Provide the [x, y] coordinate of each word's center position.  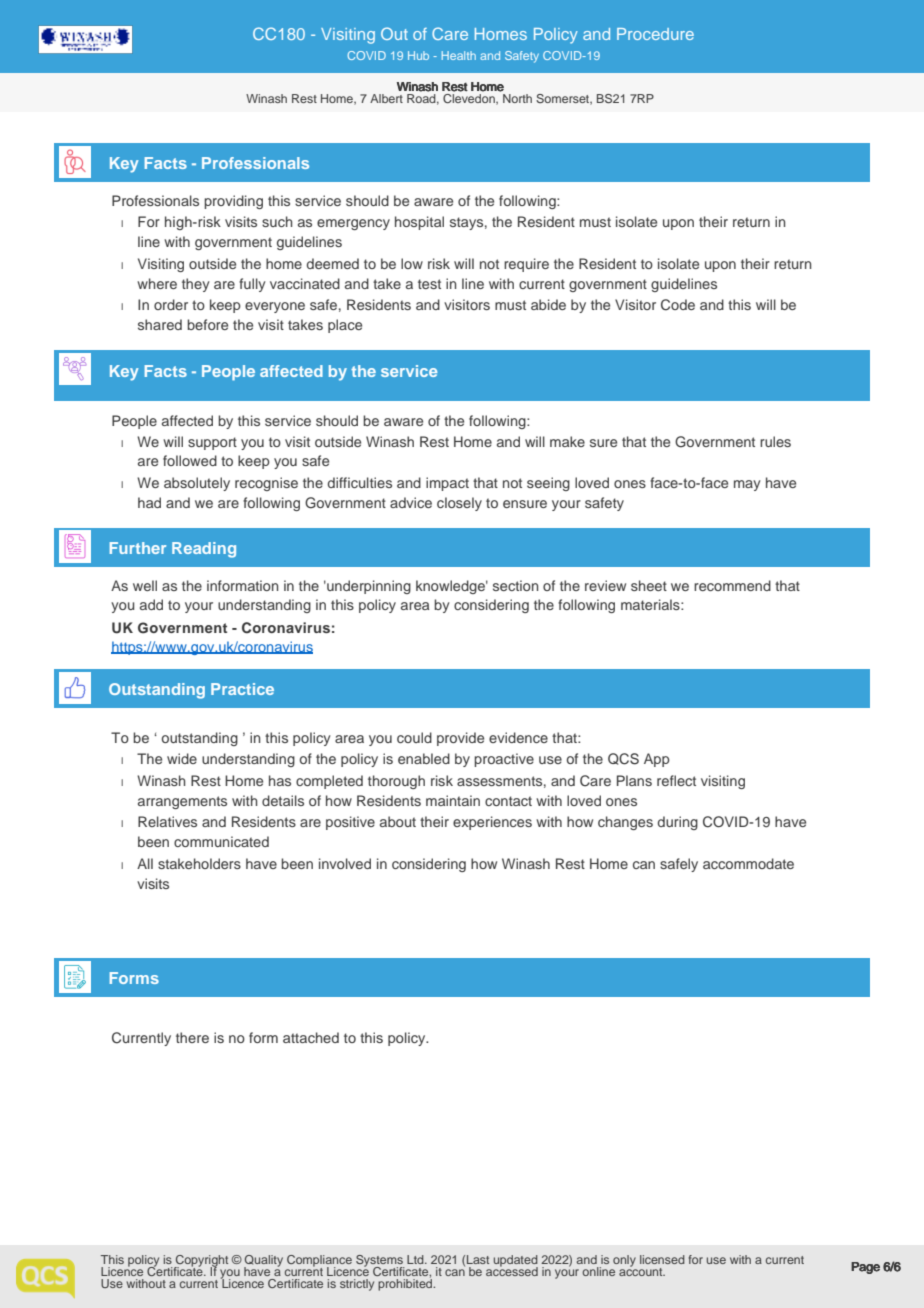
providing [233, 202]
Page [865, 1268]
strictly [357, 1285]
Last [478, 1259]
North [517, 98]
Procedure [655, 34]
